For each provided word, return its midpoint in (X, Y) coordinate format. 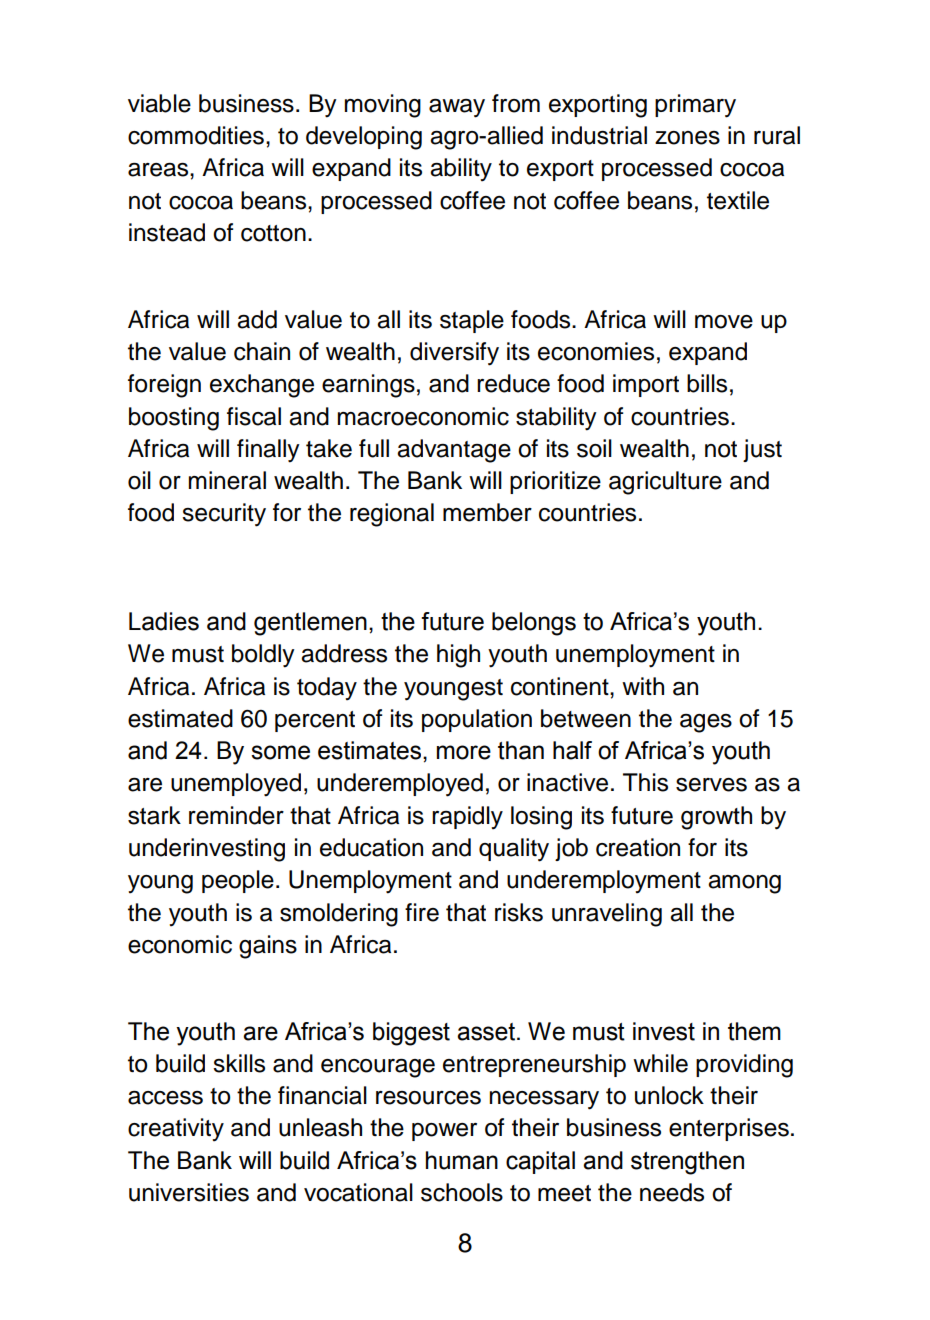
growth (716, 818)
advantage (454, 451)
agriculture (665, 483)
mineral (227, 480)
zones (687, 138)
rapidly (467, 818)
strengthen (687, 1163)
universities (189, 1192)
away (457, 108)
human (462, 1160)
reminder (236, 815)
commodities (196, 135)
